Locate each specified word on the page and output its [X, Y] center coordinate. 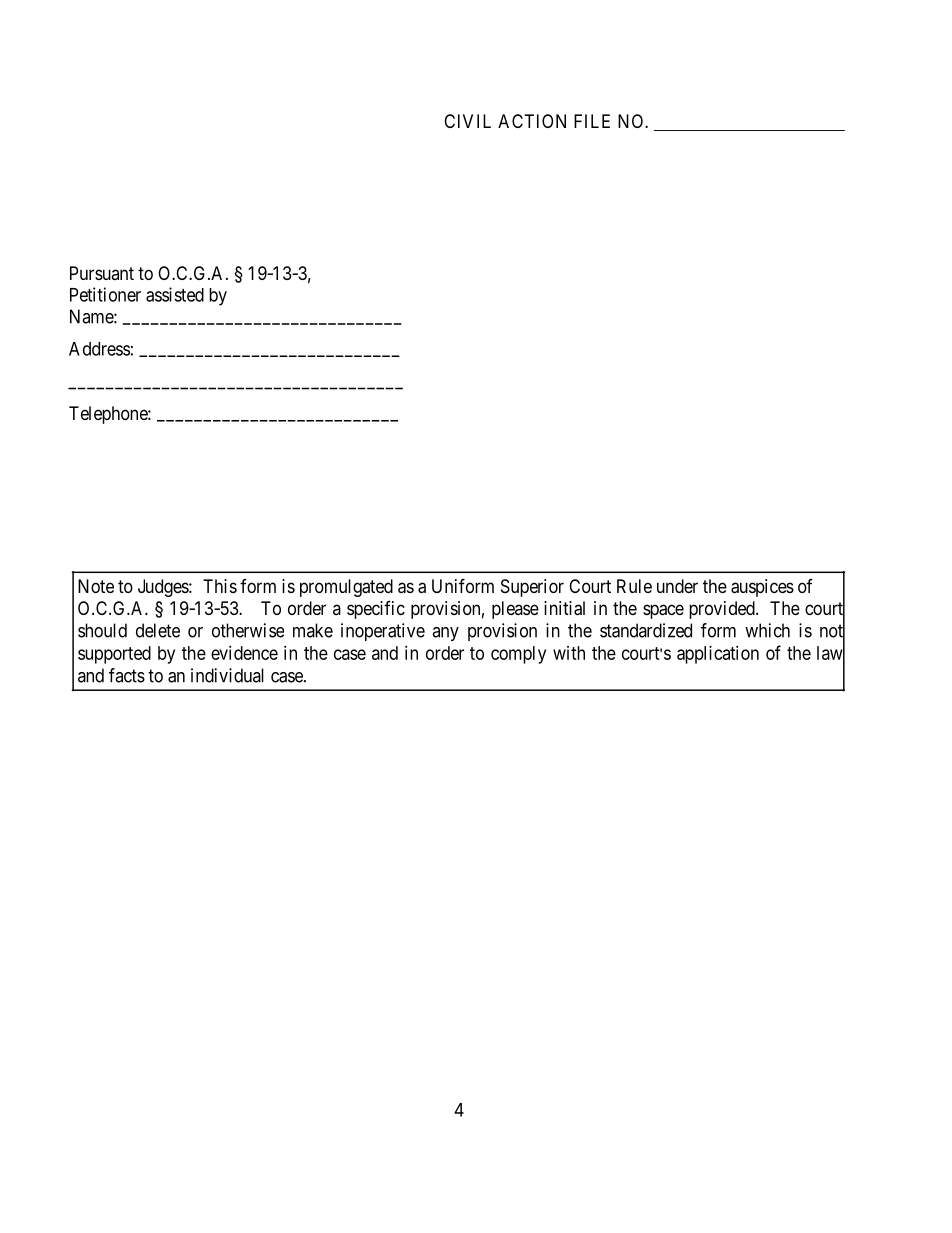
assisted [175, 294]
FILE [592, 121]
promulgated [346, 588]
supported [114, 655]
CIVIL [467, 121]
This [220, 586]
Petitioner [105, 294]
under [677, 586]
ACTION [532, 121]
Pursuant [102, 273]
